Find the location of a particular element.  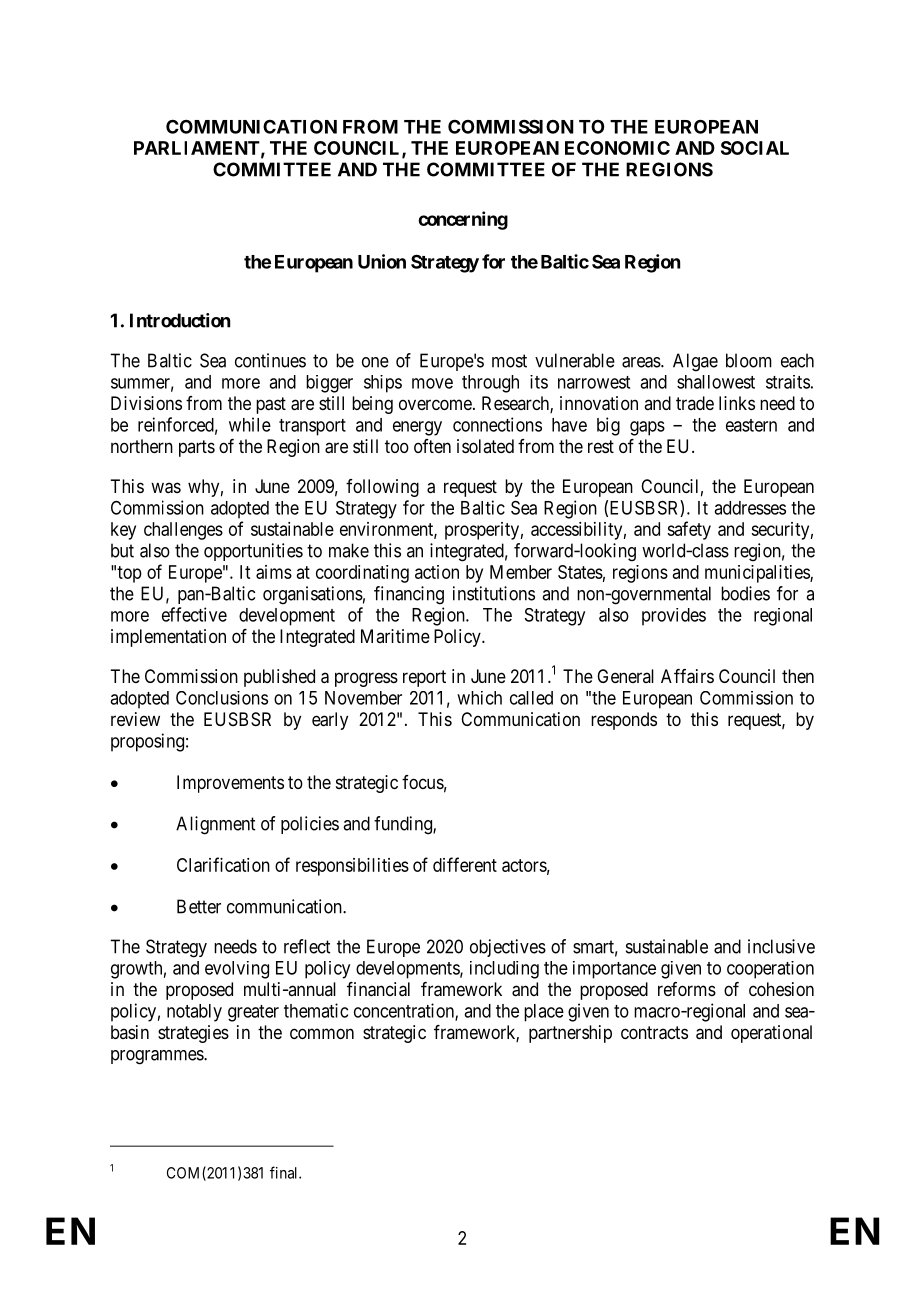

including is located at coordinates (504, 970).
